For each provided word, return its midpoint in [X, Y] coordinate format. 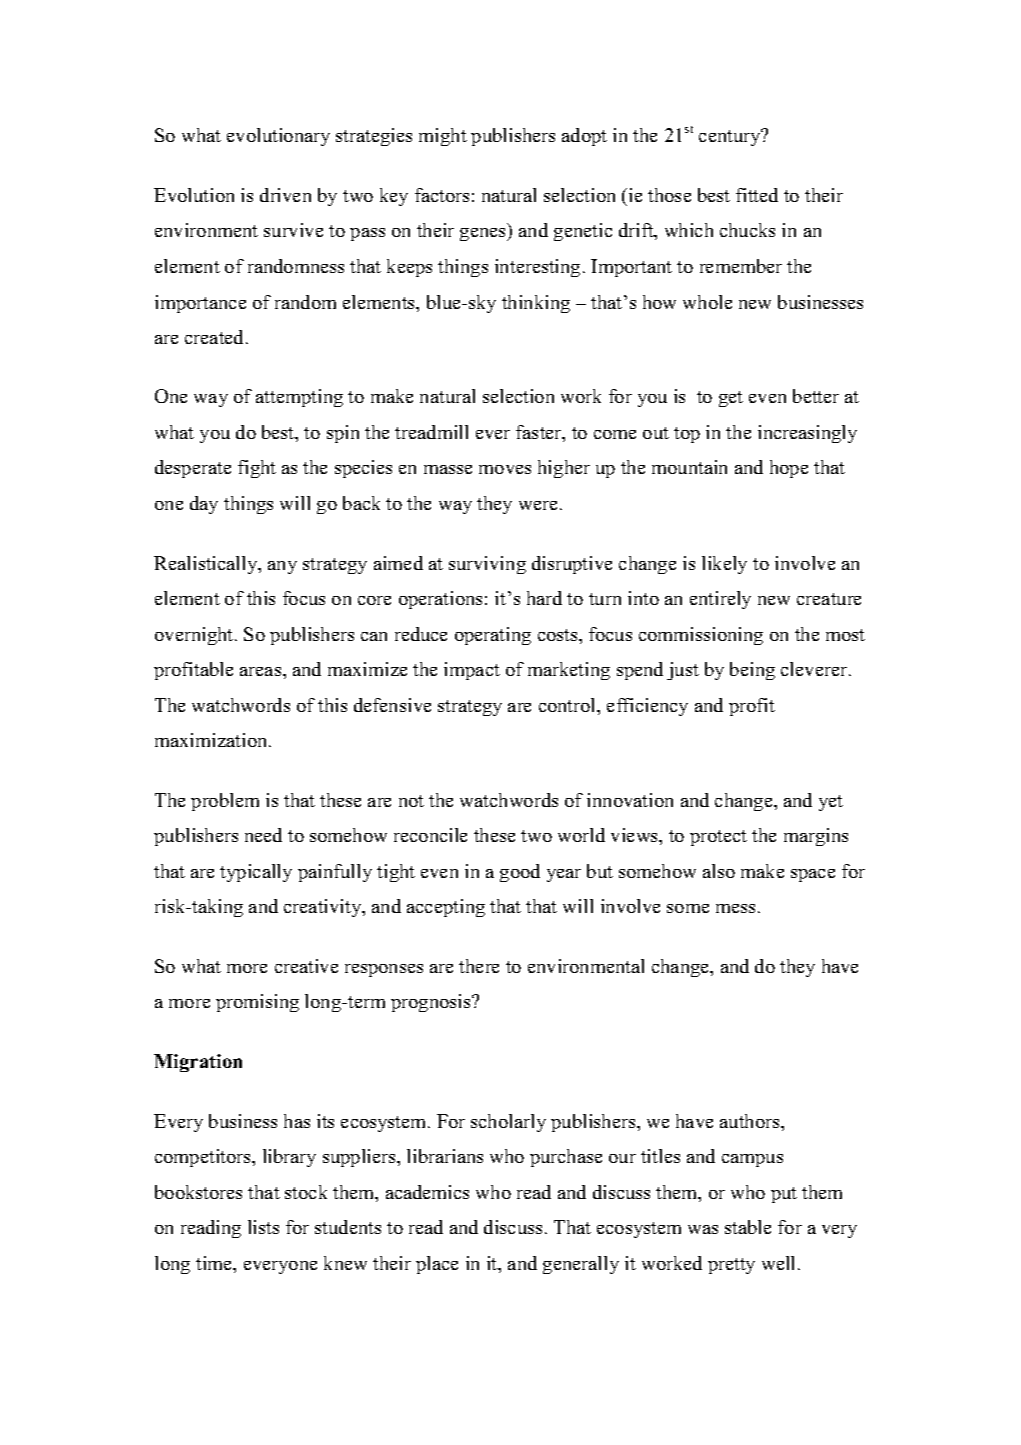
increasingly [807, 434]
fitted [757, 195]
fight [257, 469]
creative [306, 966]
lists [263, 1227]
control [569, 706]
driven [285, 195]
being [752, 671]
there [479, 966]
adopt [584, 137]
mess [735, 908]
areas [262, 671]
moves [505, 469]
